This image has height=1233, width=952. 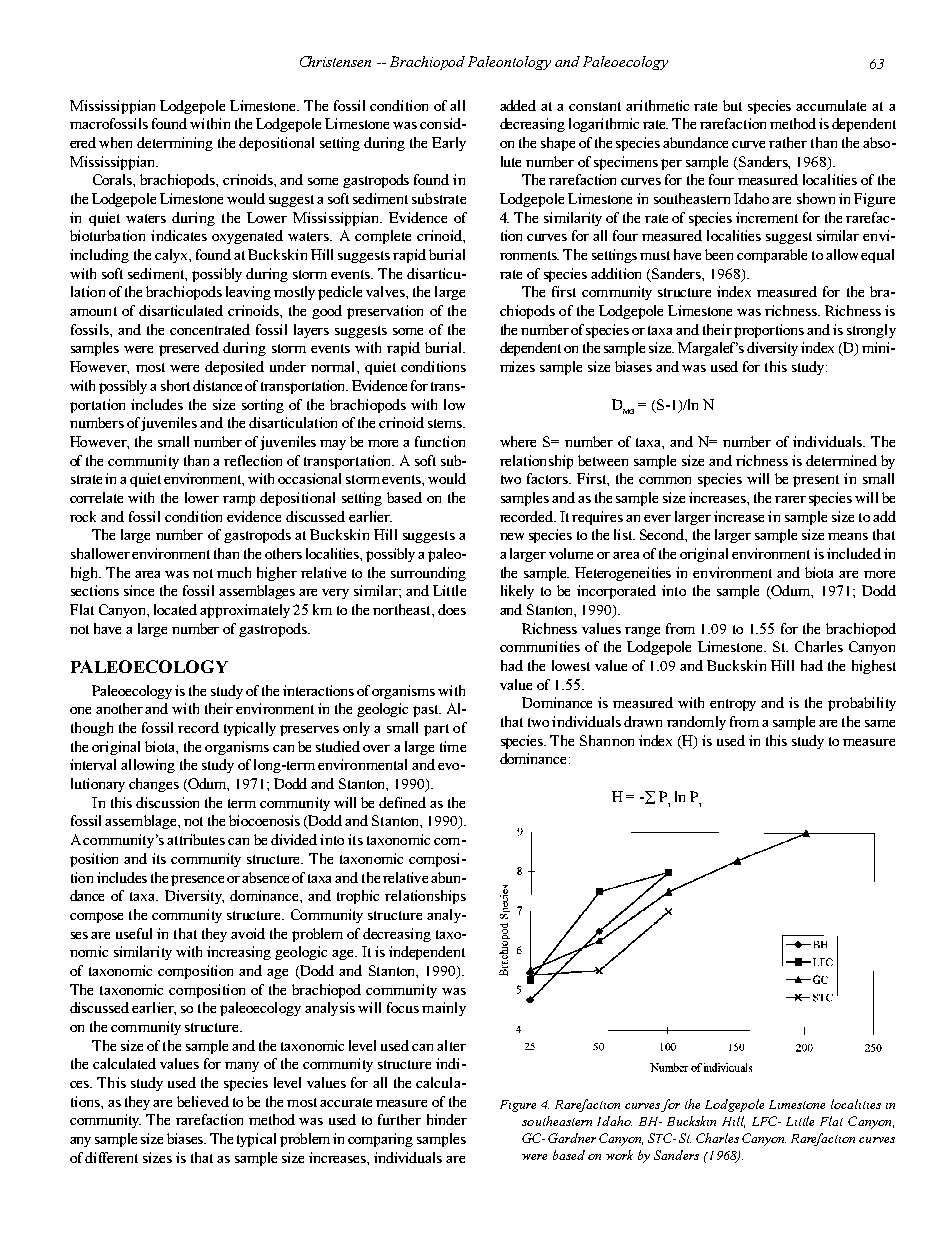 What do you see at coordinates (518, 105) in the image?
I see `added` at bounding box center [518, 105].
